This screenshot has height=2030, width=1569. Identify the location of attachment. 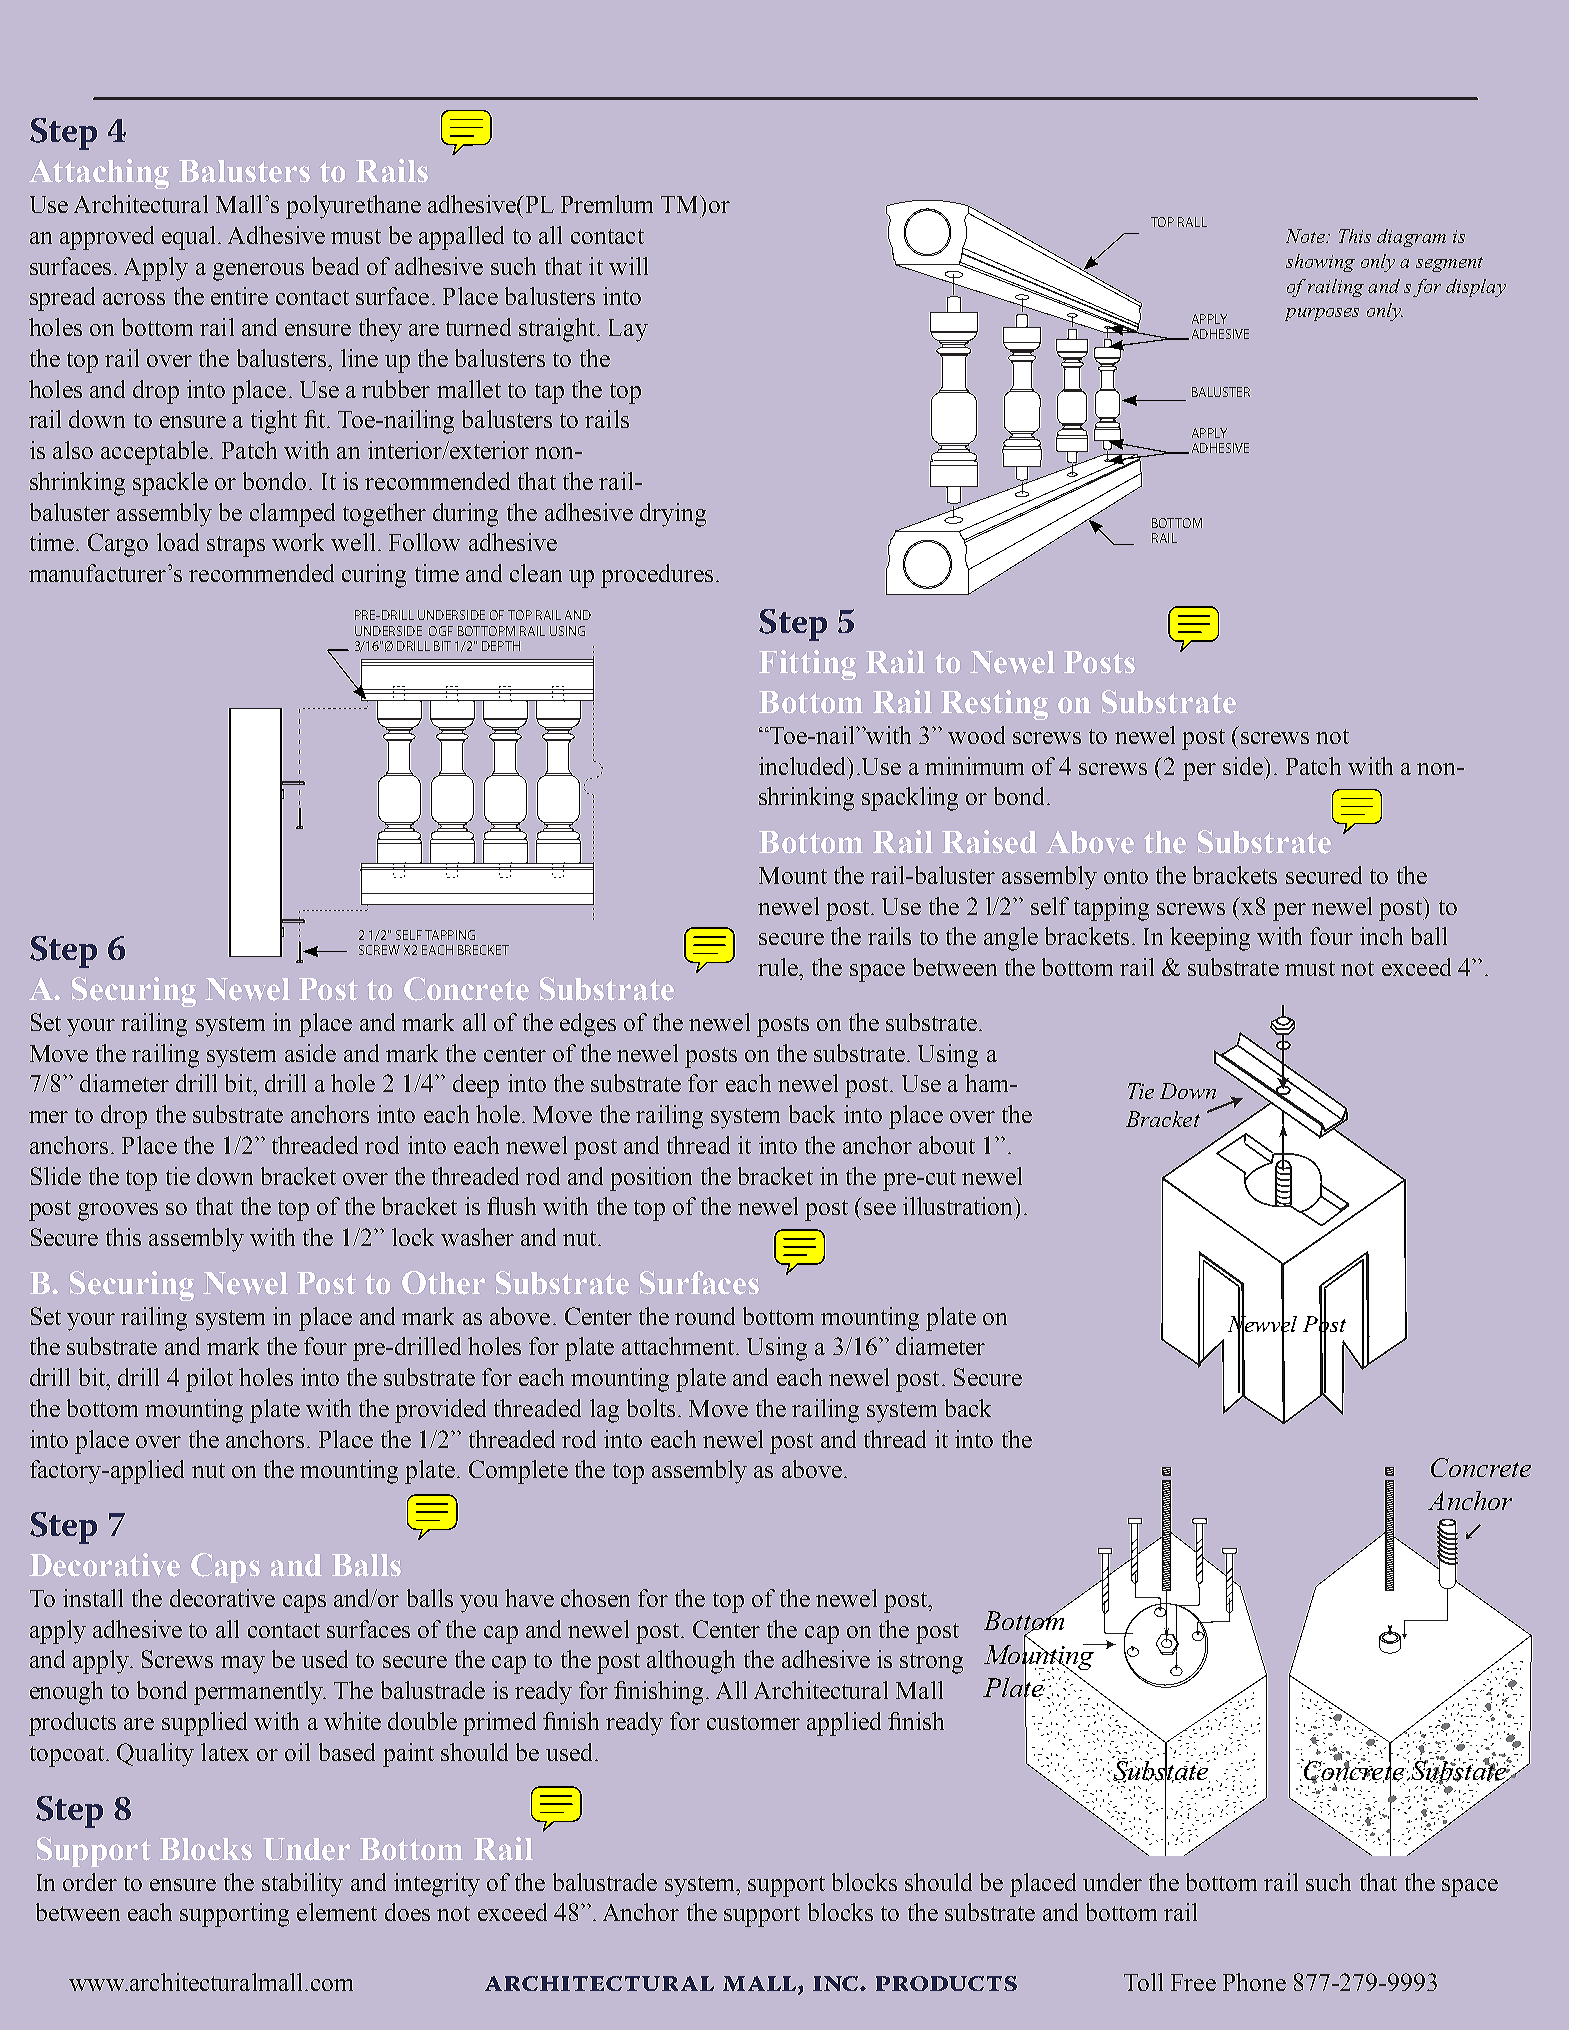
(678, 1346).
